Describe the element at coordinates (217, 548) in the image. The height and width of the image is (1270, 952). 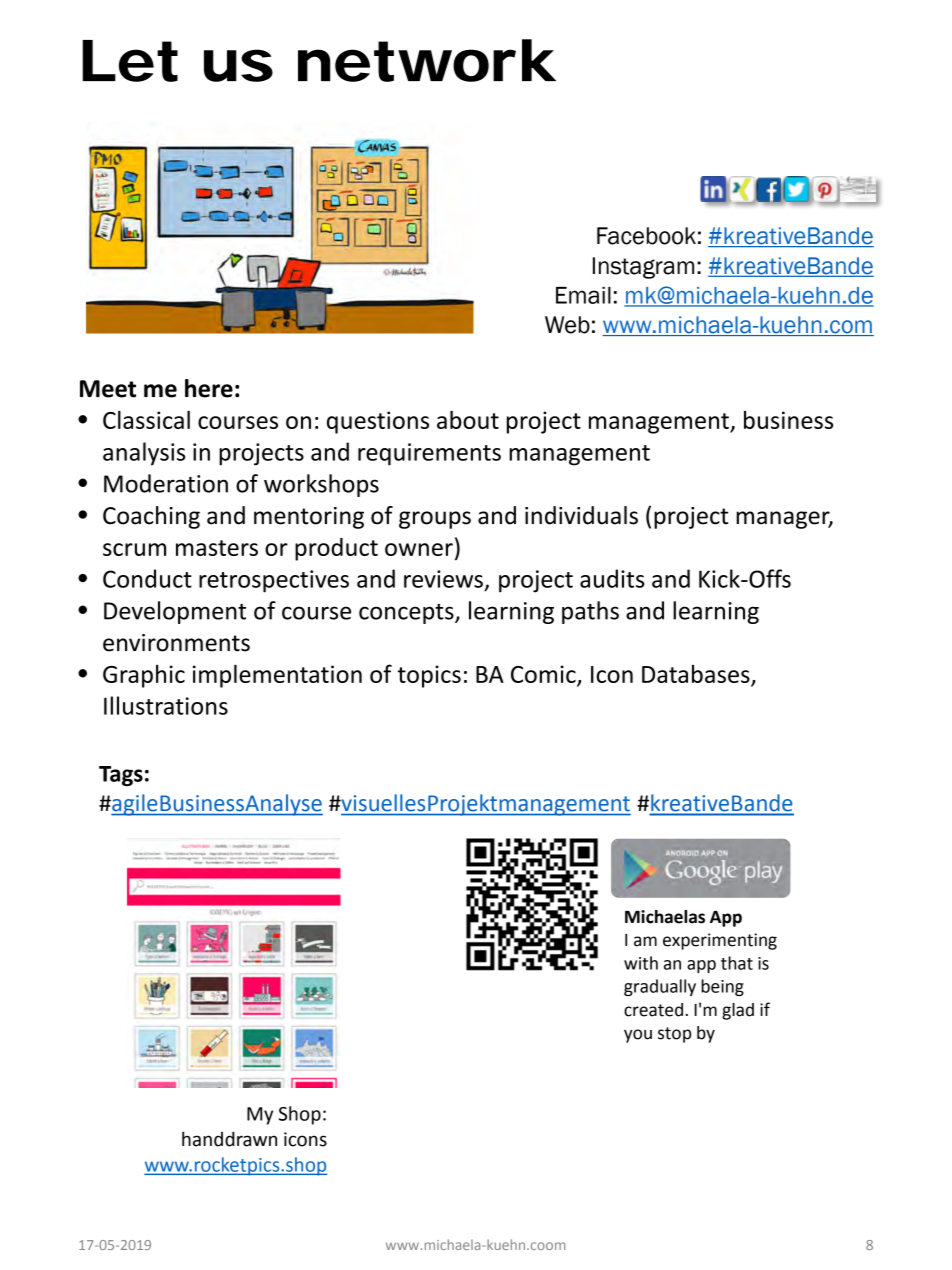
I see `masters` at that location.
